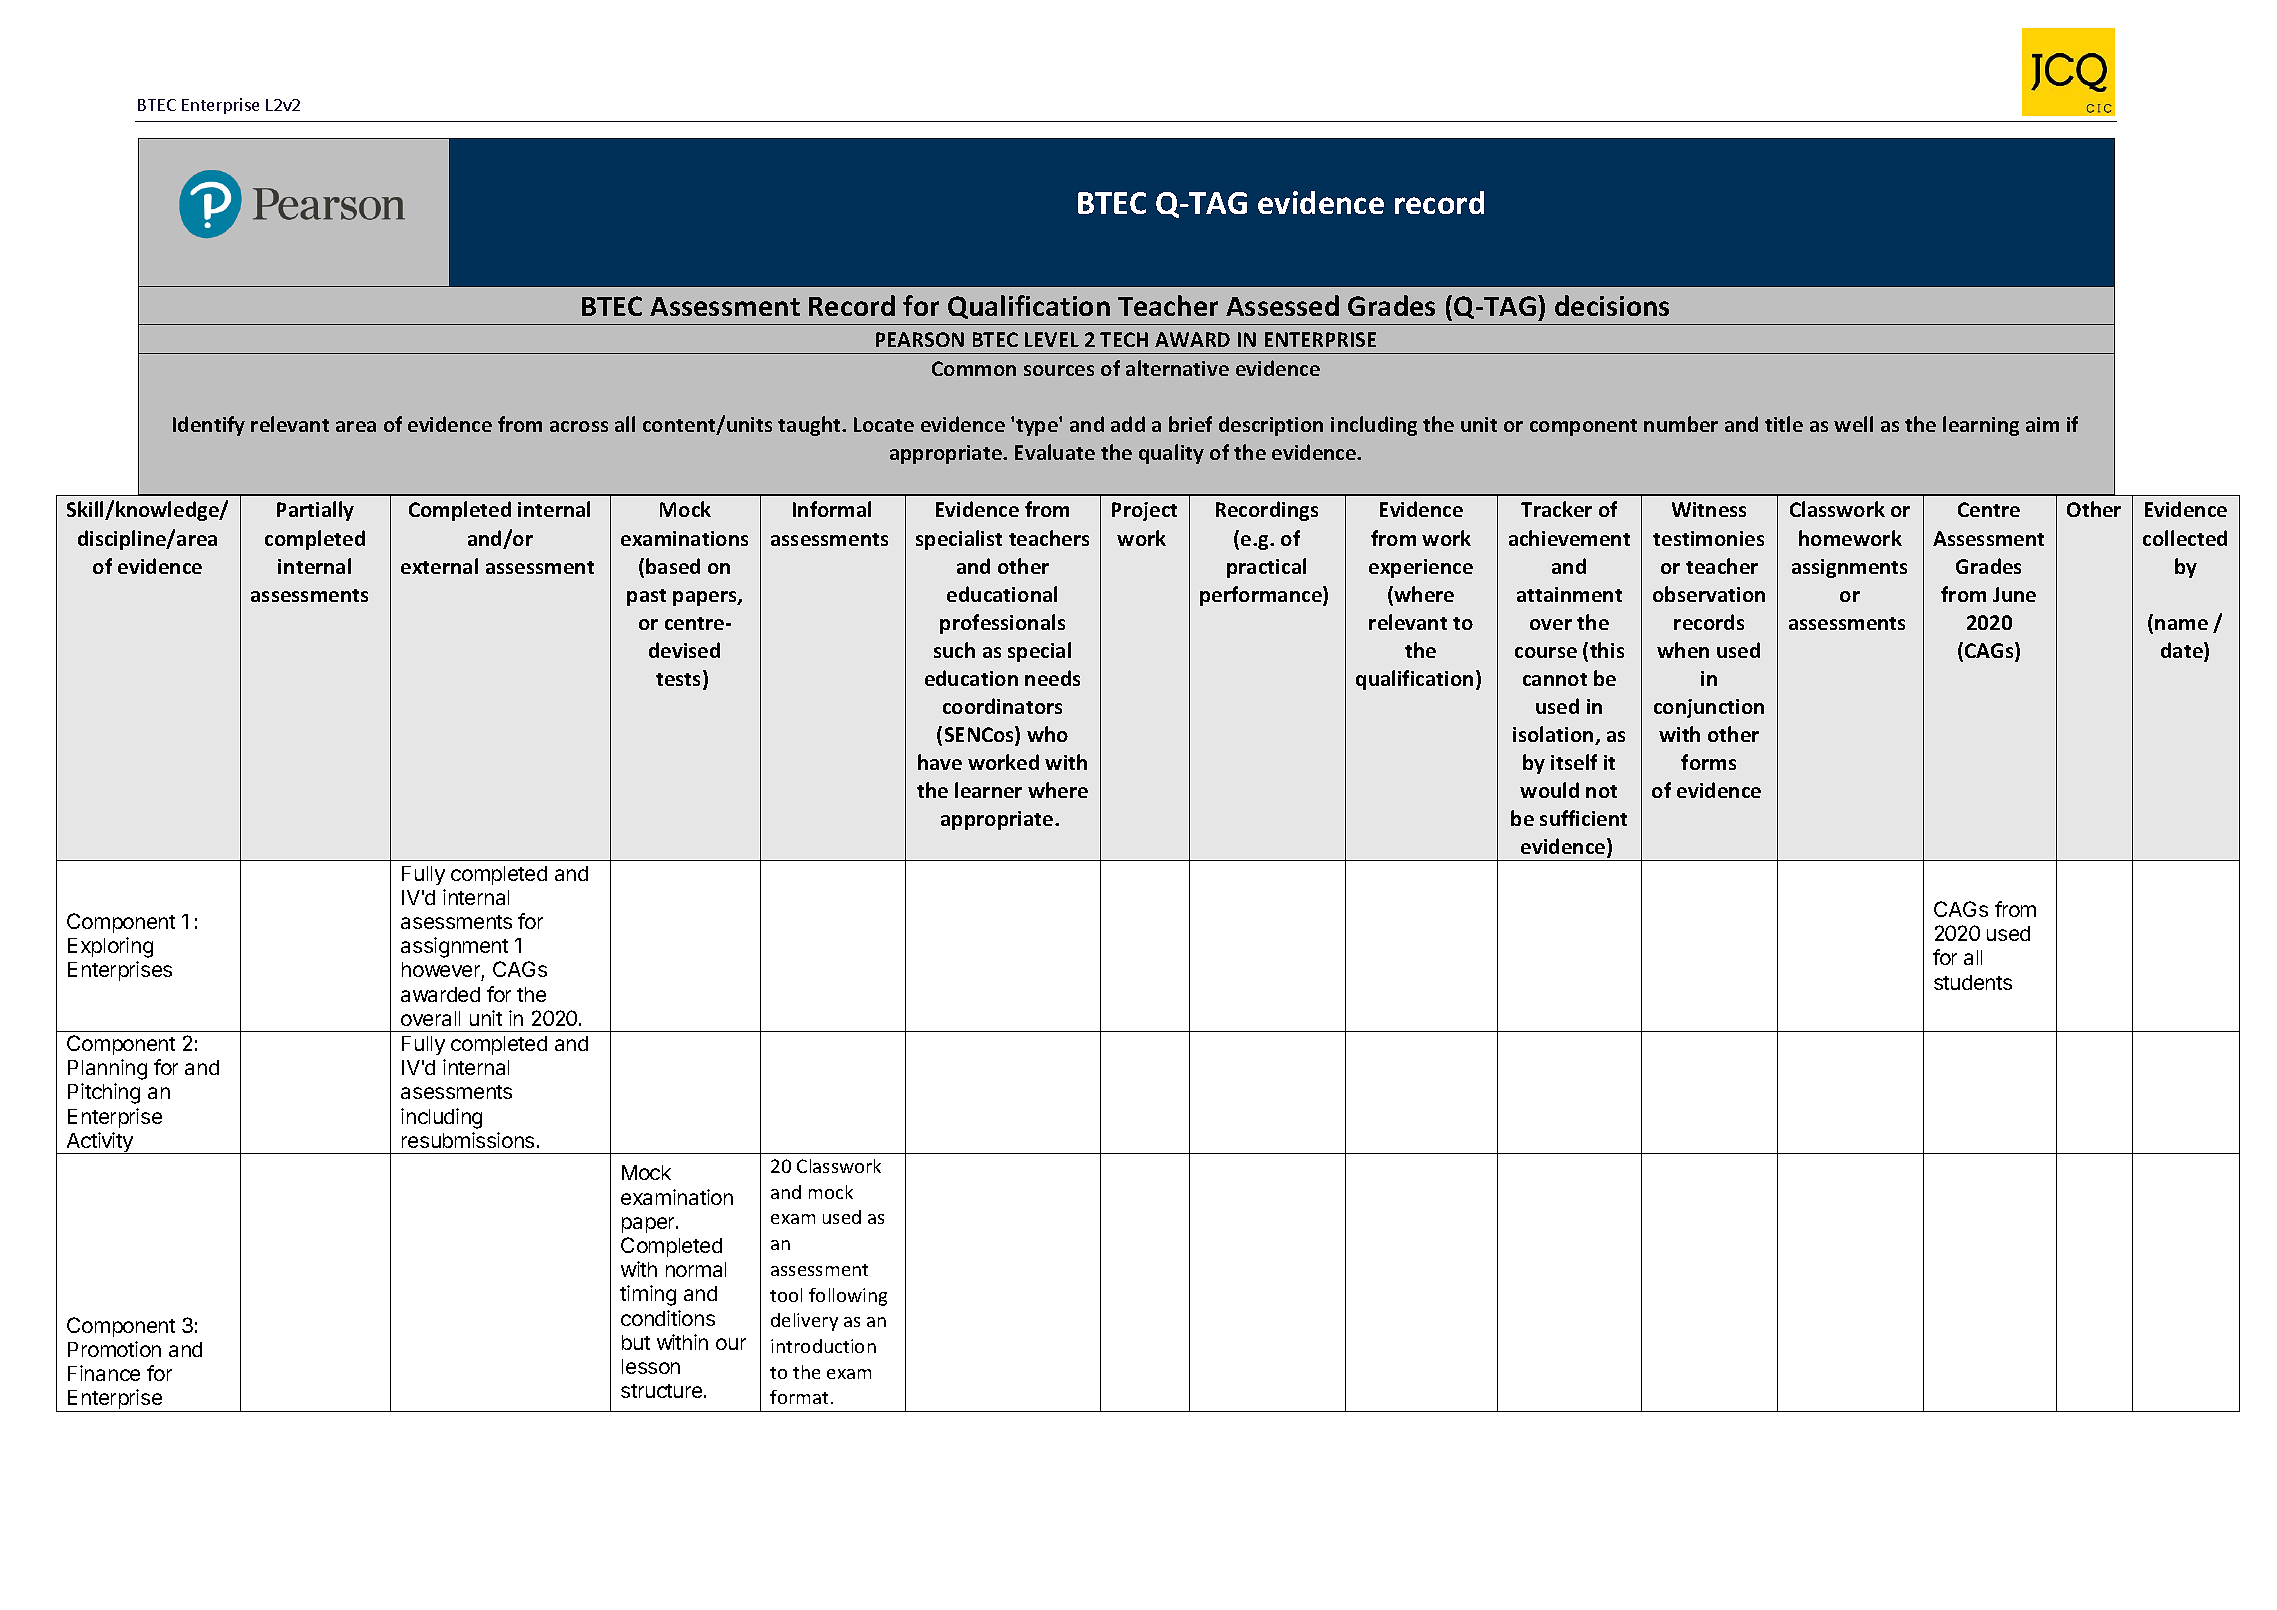 The width and height of the image is (2277, 1610). What do you see at coordinates (1709, 708) in the image?
I see `conjunction` at bounding box center [1709, 708].
